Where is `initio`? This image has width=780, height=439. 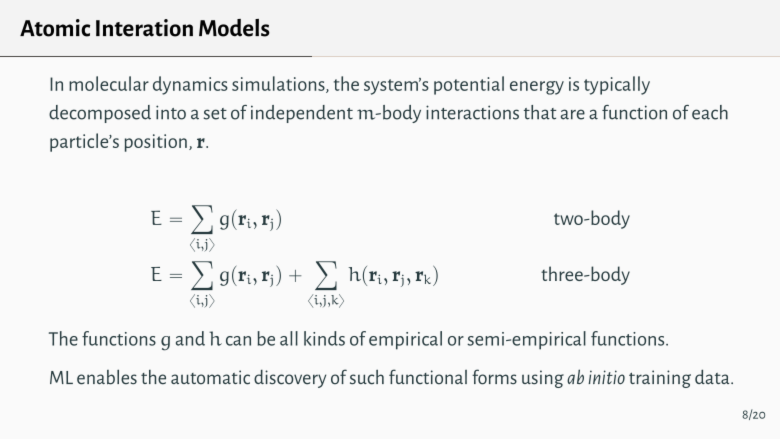
initio is located at coordinates (606, 377).
